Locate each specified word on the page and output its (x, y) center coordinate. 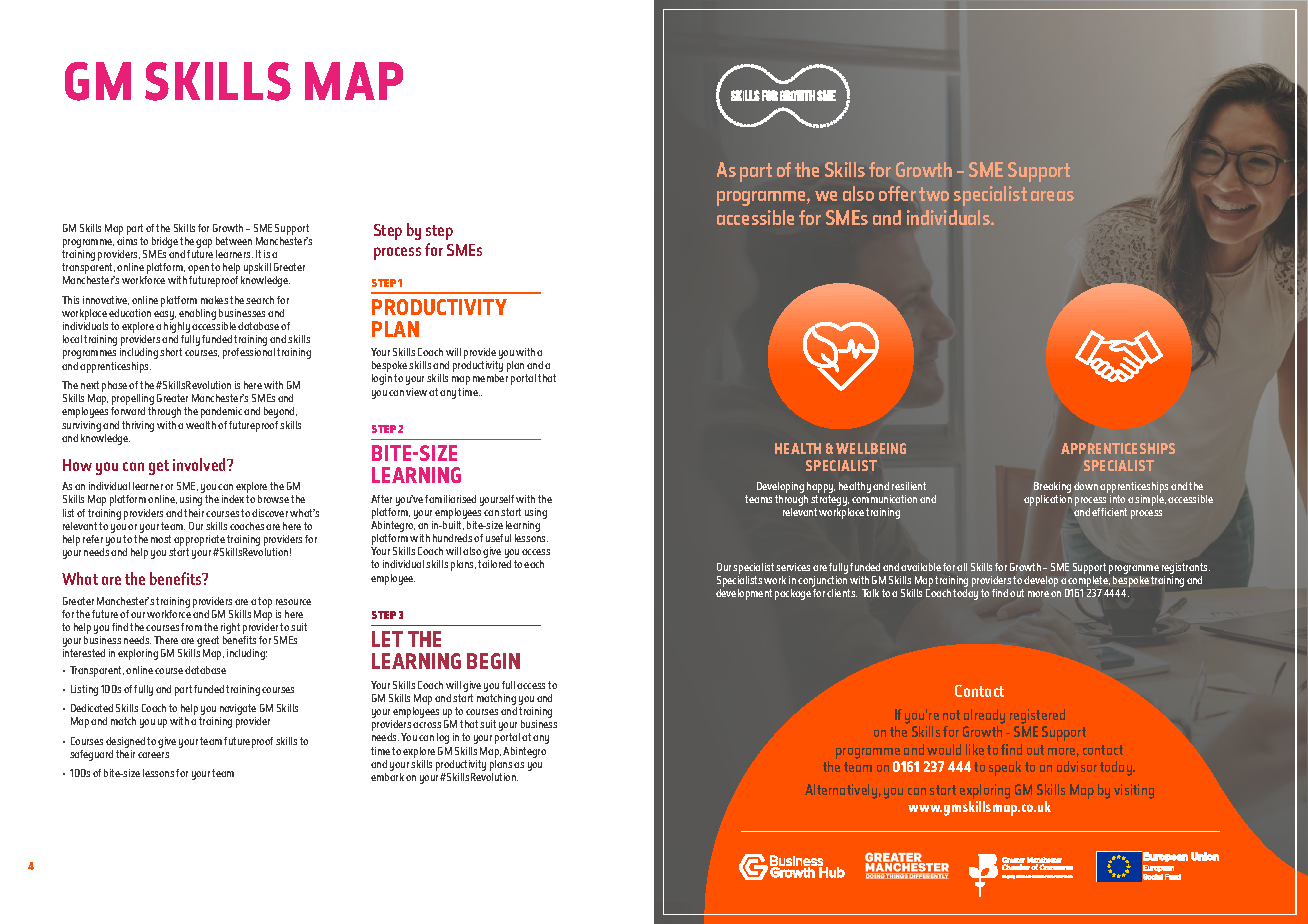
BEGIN (493, 661)
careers (153, 755)
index (233, 499)
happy (821, 489)
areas (1052, 196)
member (490, 378)
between (234, 241)
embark (387, 777)
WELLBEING (871, 448)
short (171, 352)
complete (1088, 583)
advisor (1077, 766)
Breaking (1052, 489)
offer (897, 193)
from (191, 627)
